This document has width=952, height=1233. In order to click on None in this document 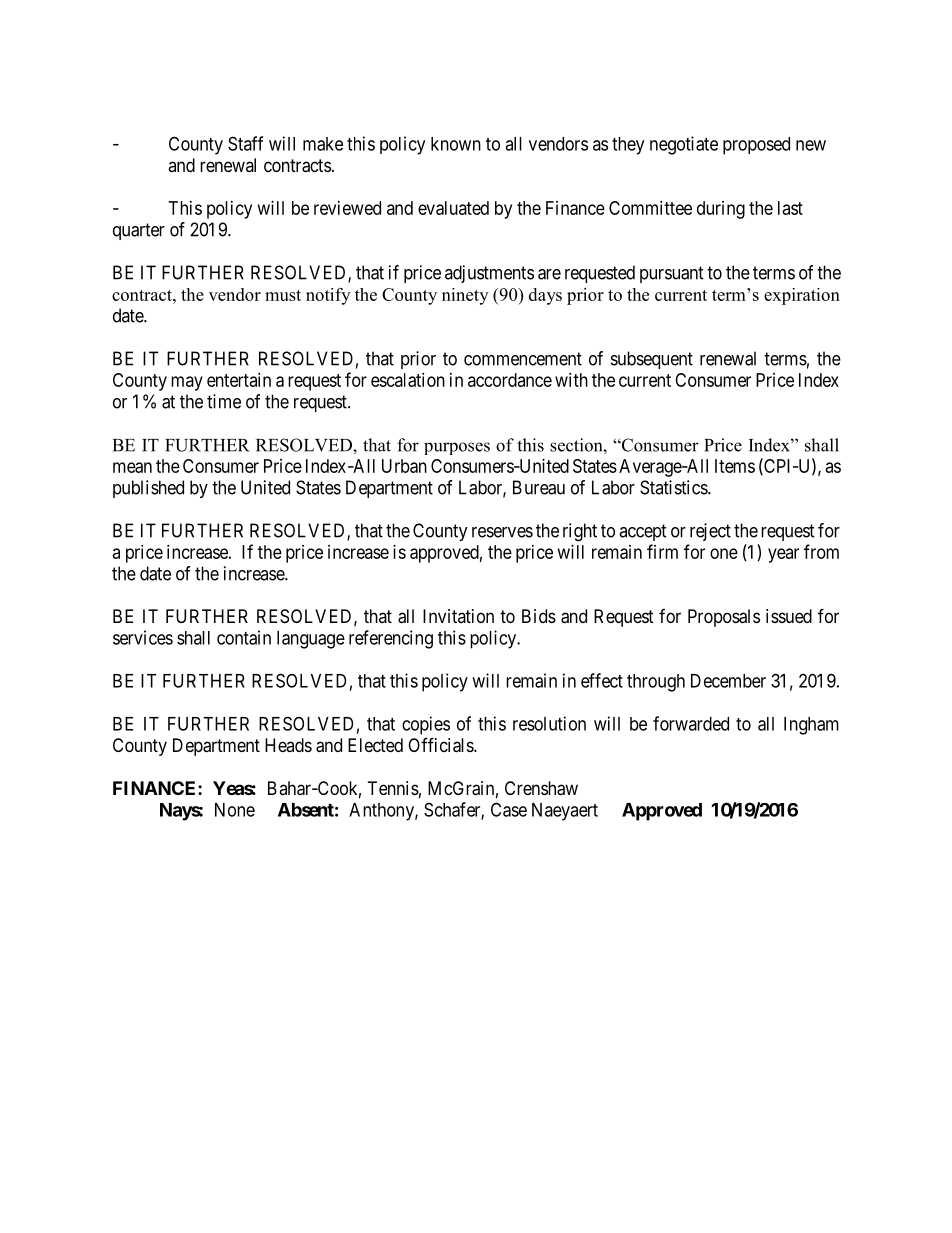, I will do `click(235, 810)`.
